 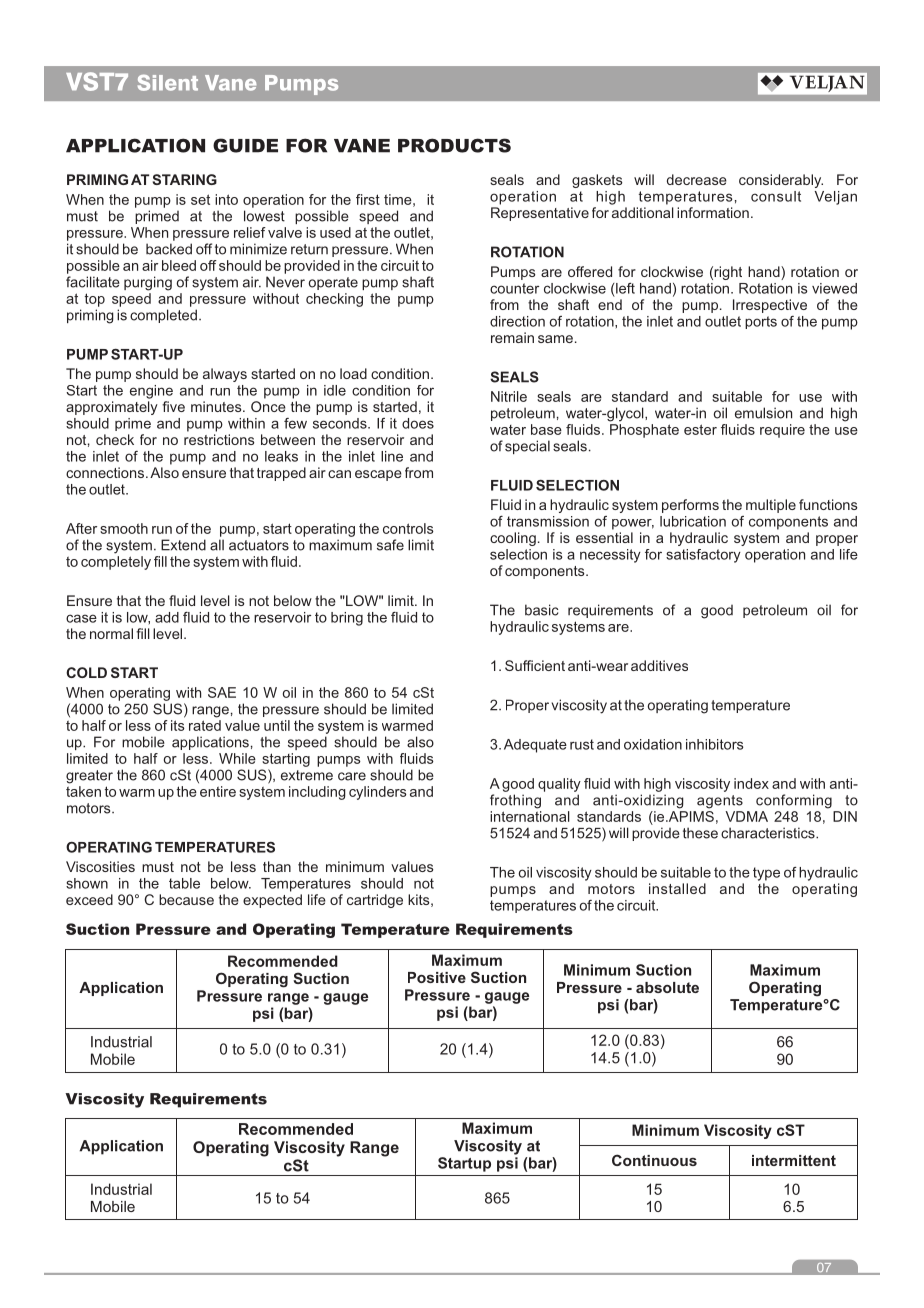 I want to click on frothing, so click(x=515, y=801).
